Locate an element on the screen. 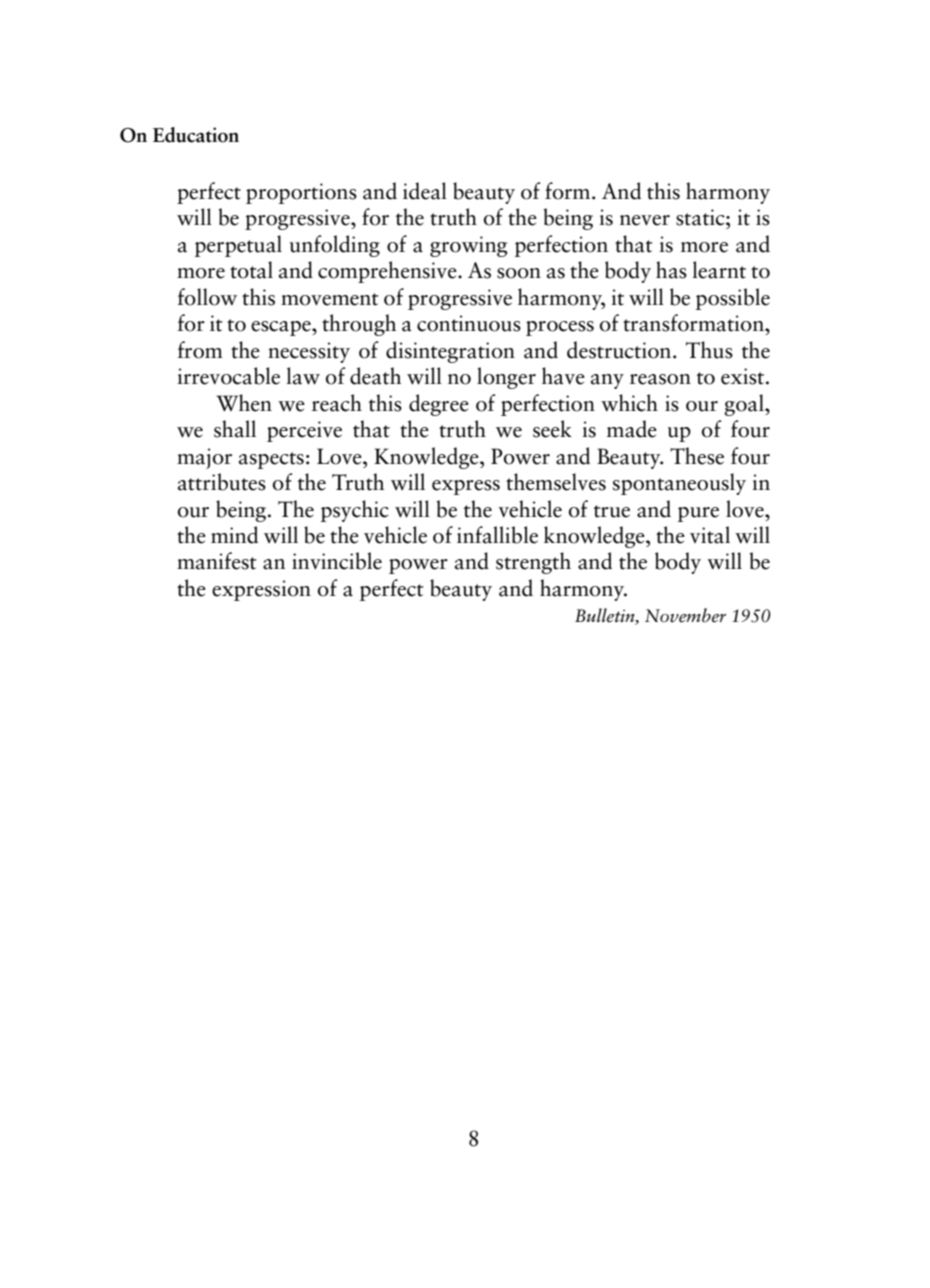 The width and height of the screenshot is (930, 1288). possible is located at coordinates (733, 299).
